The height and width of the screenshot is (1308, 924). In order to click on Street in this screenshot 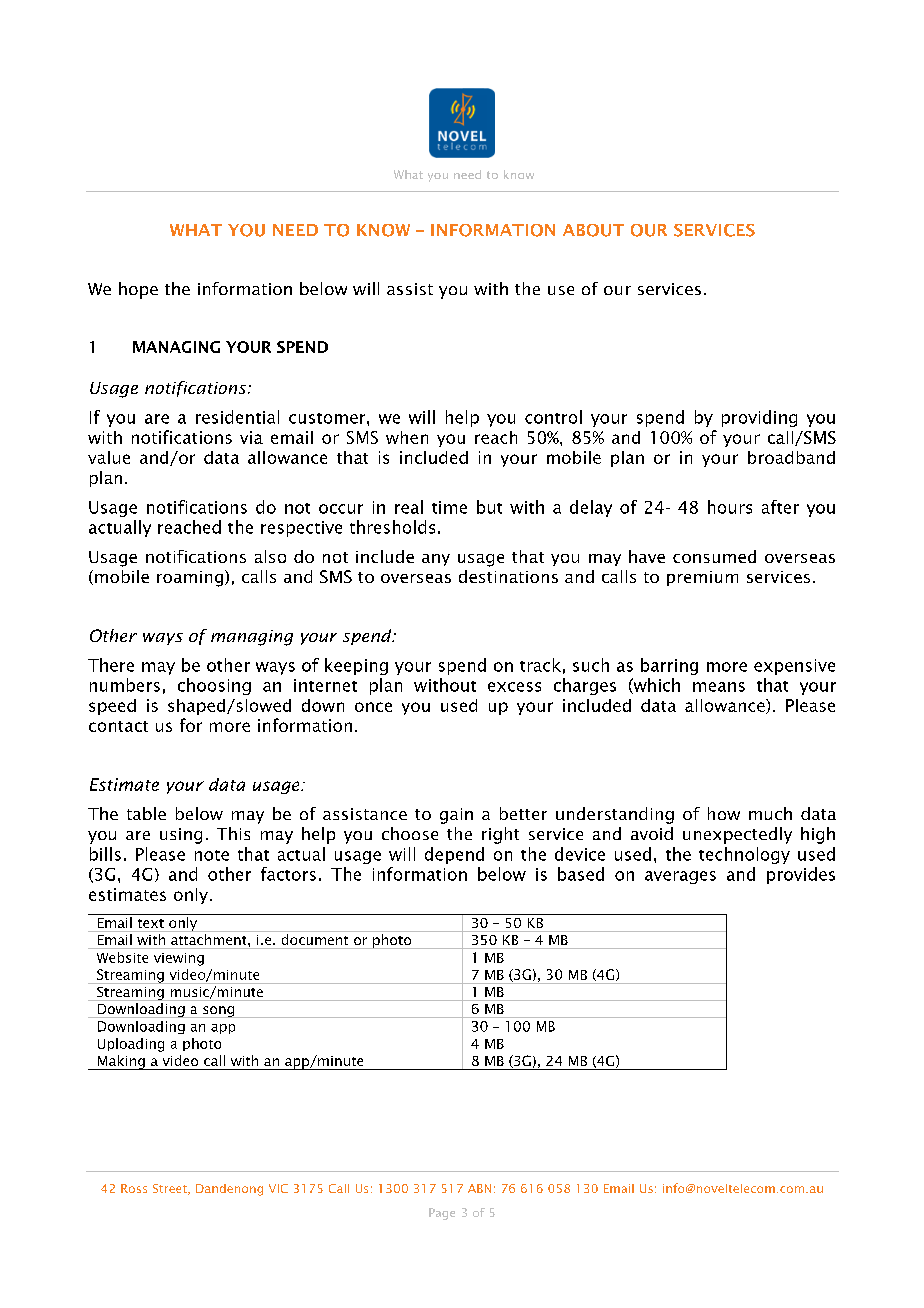, I will do `click(171, 1189)`.
